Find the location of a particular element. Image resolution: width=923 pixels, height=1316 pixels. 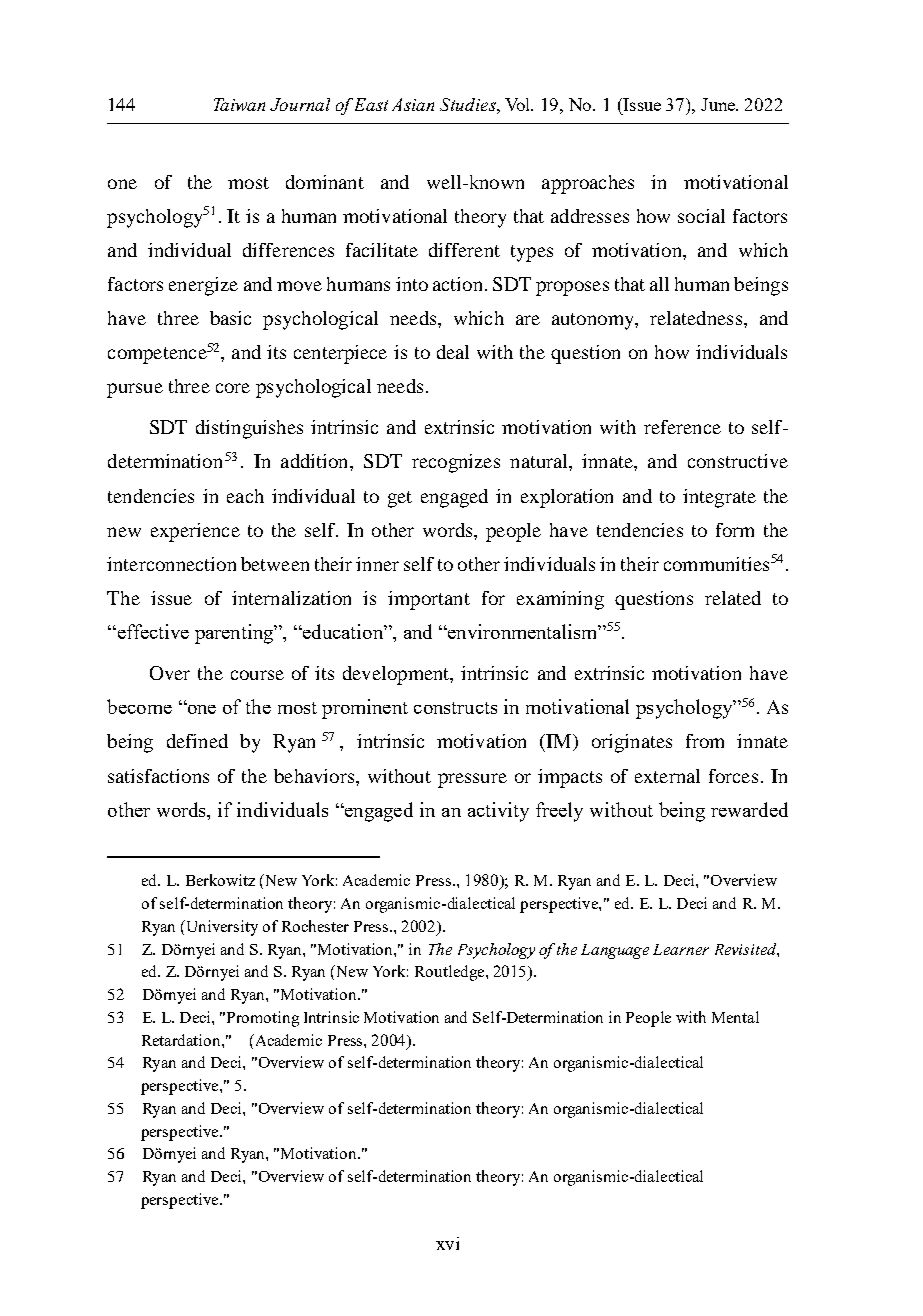

Retardation is located at coordinates (182, 1040).
